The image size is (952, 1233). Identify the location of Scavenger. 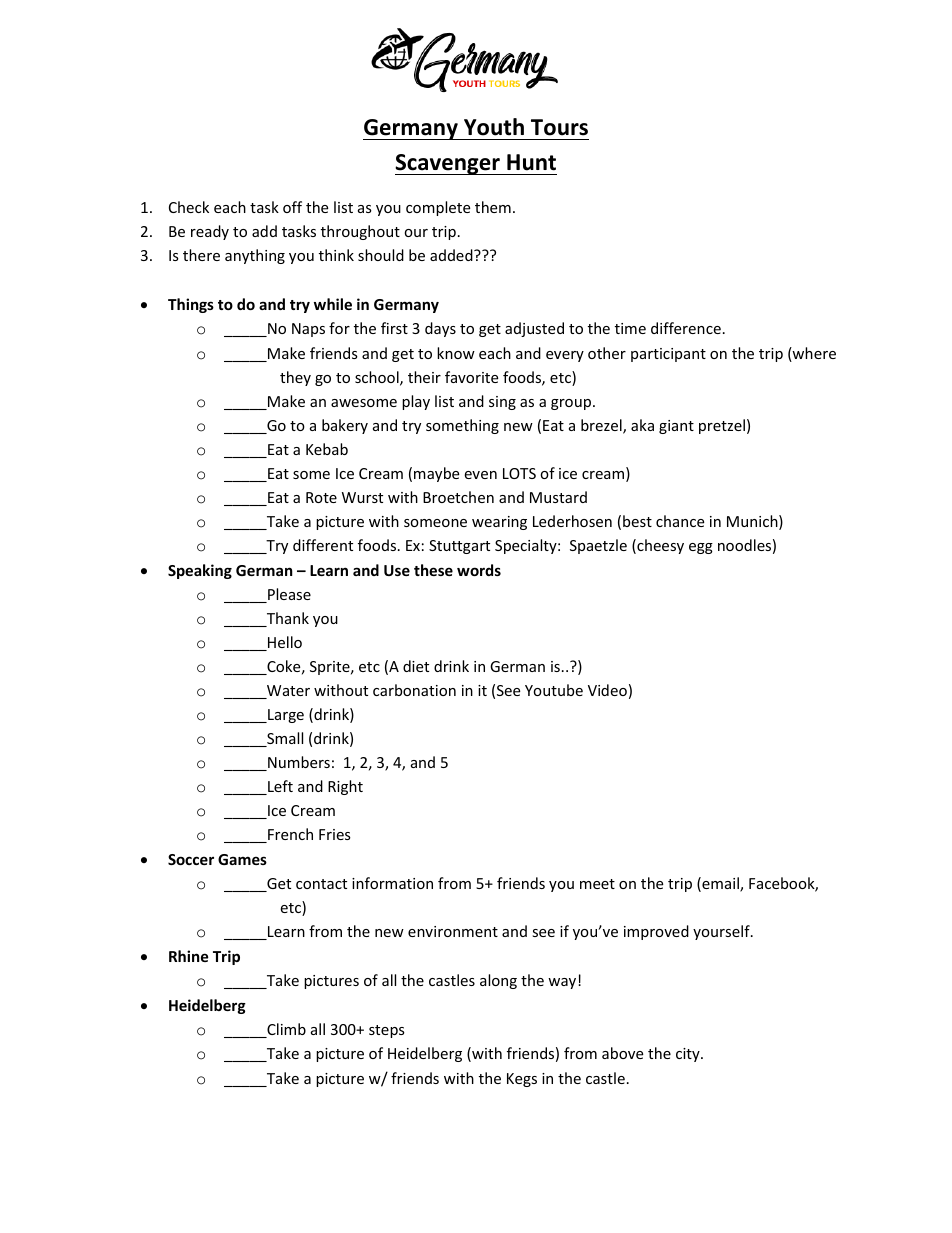
(448, 164).
